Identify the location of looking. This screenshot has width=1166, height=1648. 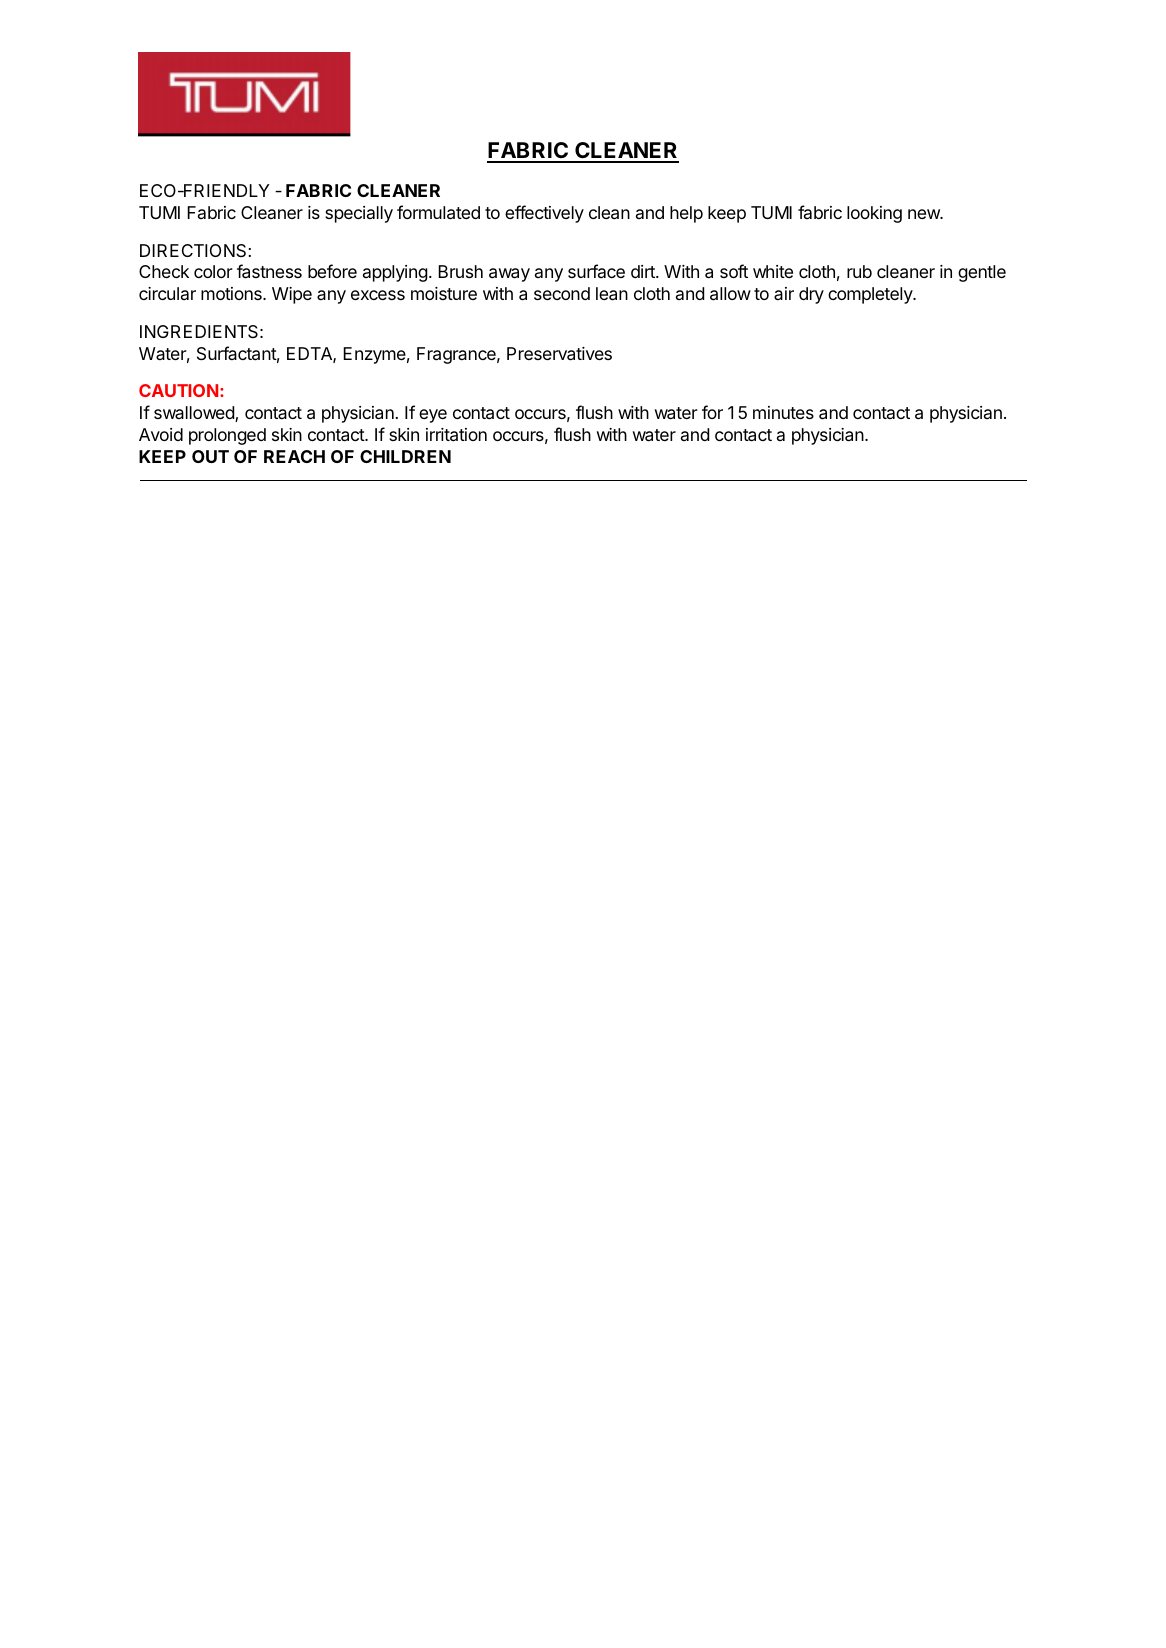
(874, 214).
